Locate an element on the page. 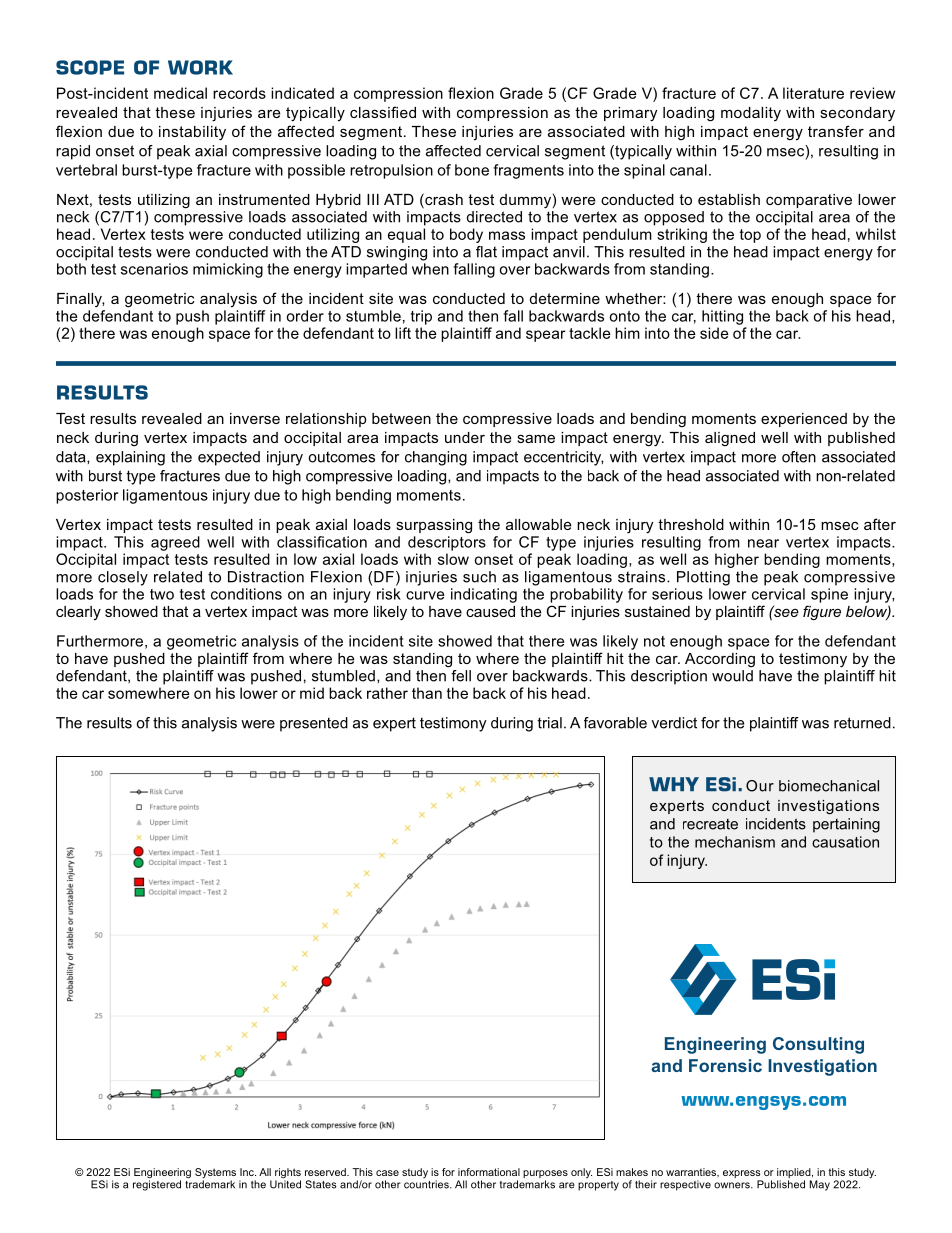 The height and width of the page is (1233, 952). bone is located at coordinates (472, 170).
